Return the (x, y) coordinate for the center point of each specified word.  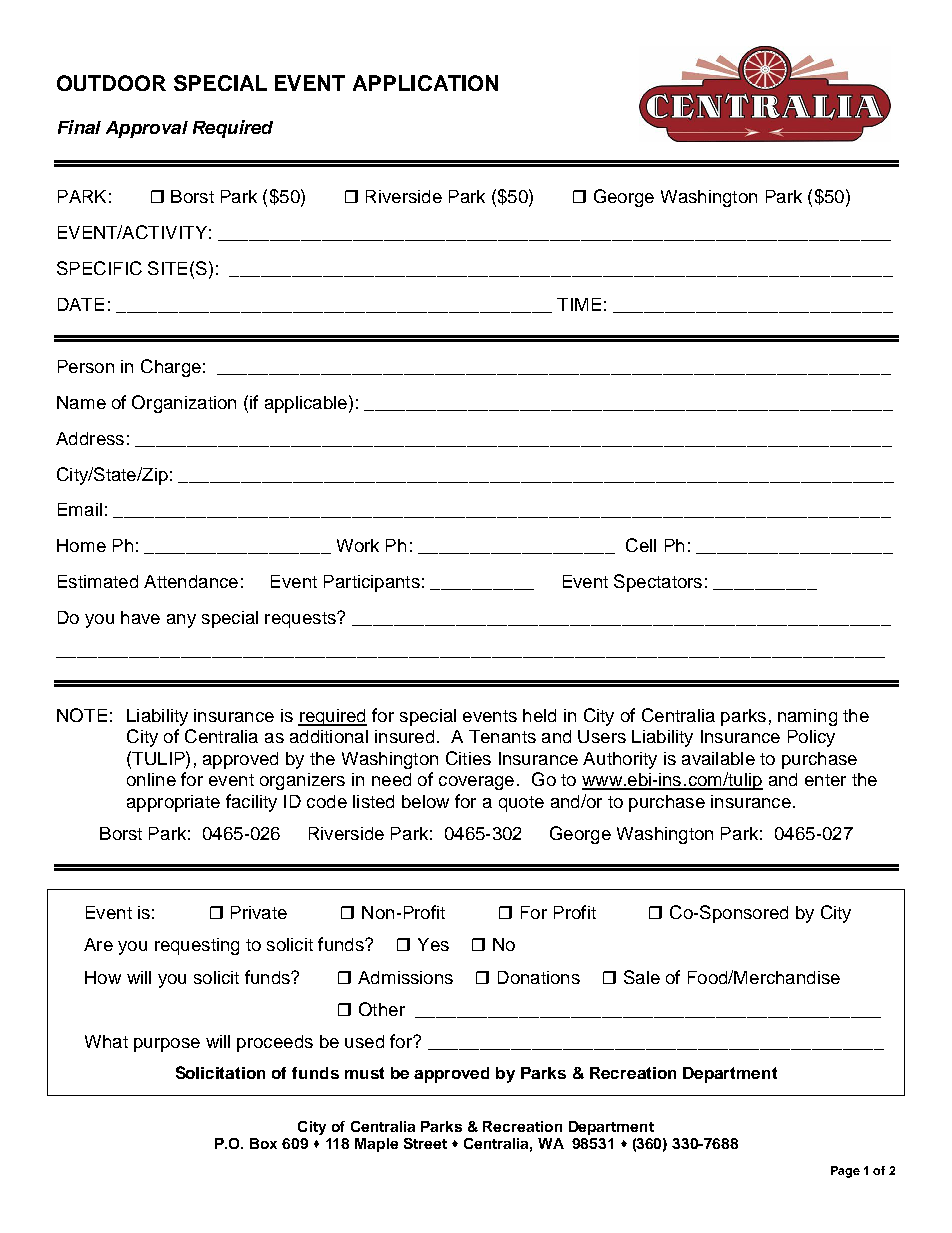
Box (263, 1143)
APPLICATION (425, 83)
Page (845, 1172)
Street (425, 1143)
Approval (147, 129)
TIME (579, 304)
